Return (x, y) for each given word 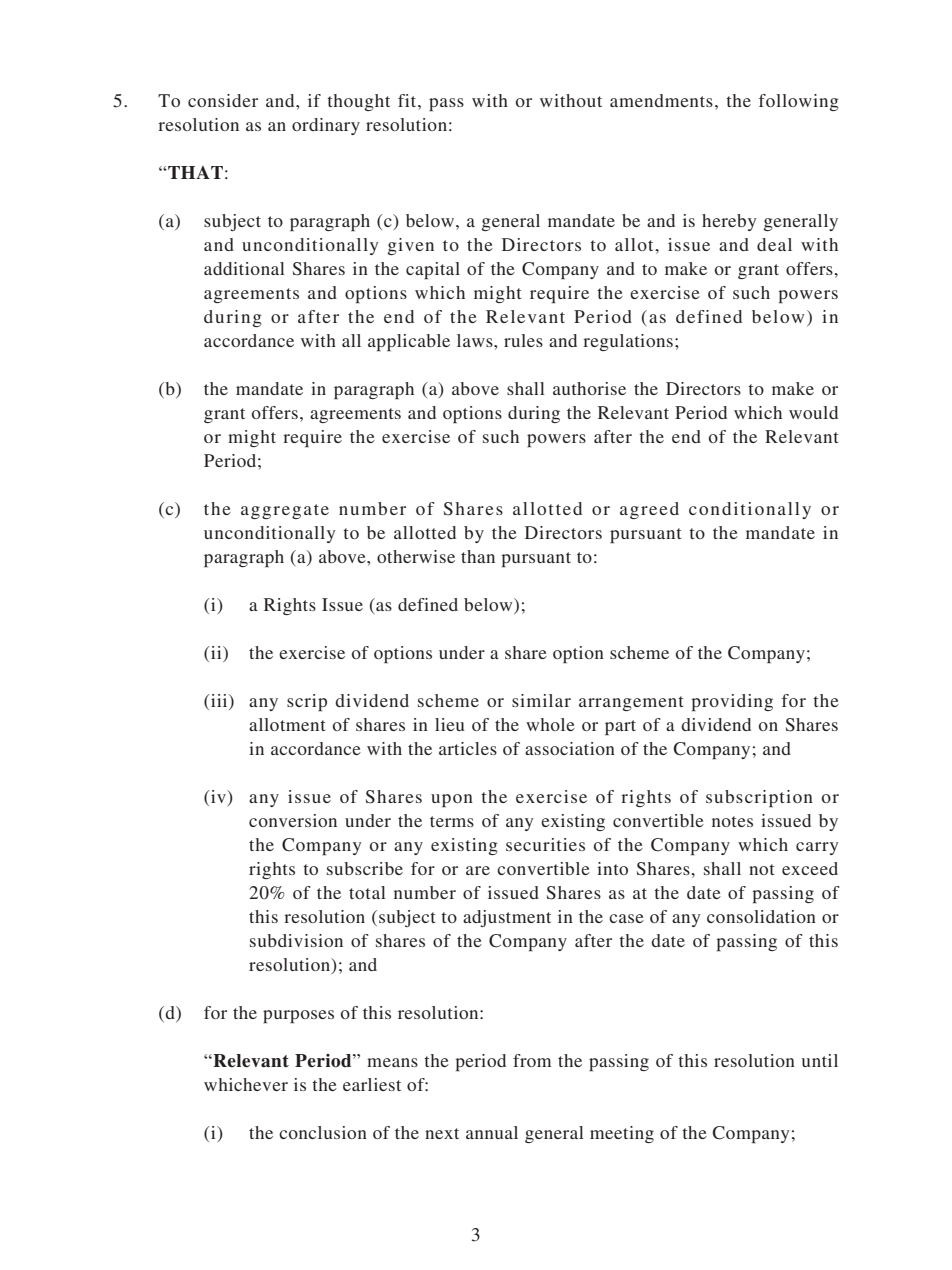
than (478, 556)
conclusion (323, 1132)
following (799, 102)
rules (523, 340)
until (820, 1060)
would (813, 412)
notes (732, 821)
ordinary (326, 126)
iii (219, 700)
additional (244, 268)
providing (732, 702)
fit (408, 100)
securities (545, 844)
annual (492, 1132)
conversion (293, 820)
